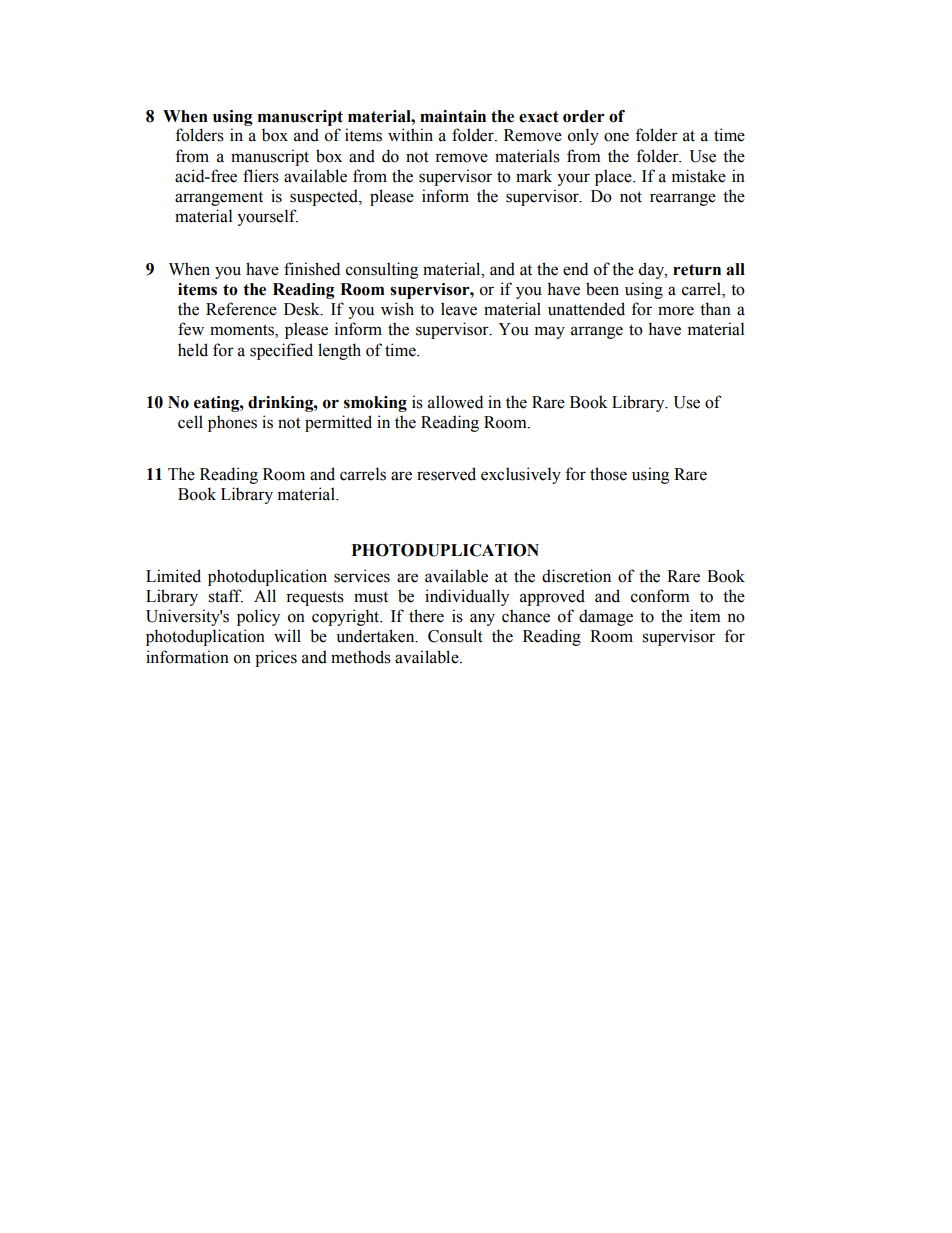 Image resolution: width=952 pixels, height=1233 pixels. What do you see at coordinates (426, 616) in the page?
I see `there` at bounding box center [426, 616].
